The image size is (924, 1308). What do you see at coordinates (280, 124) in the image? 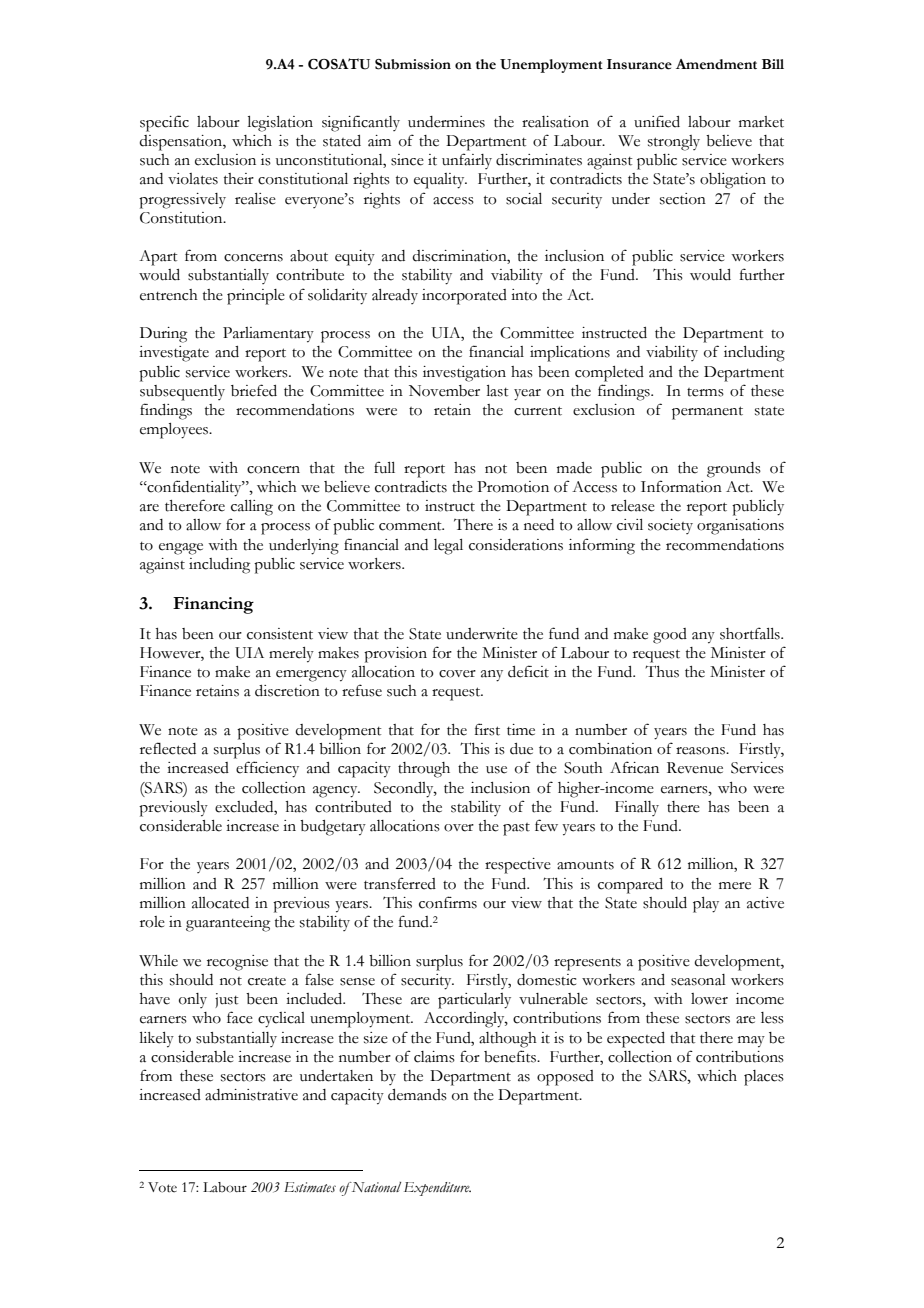
I see `legislation` at bounding box center [280, 124].
